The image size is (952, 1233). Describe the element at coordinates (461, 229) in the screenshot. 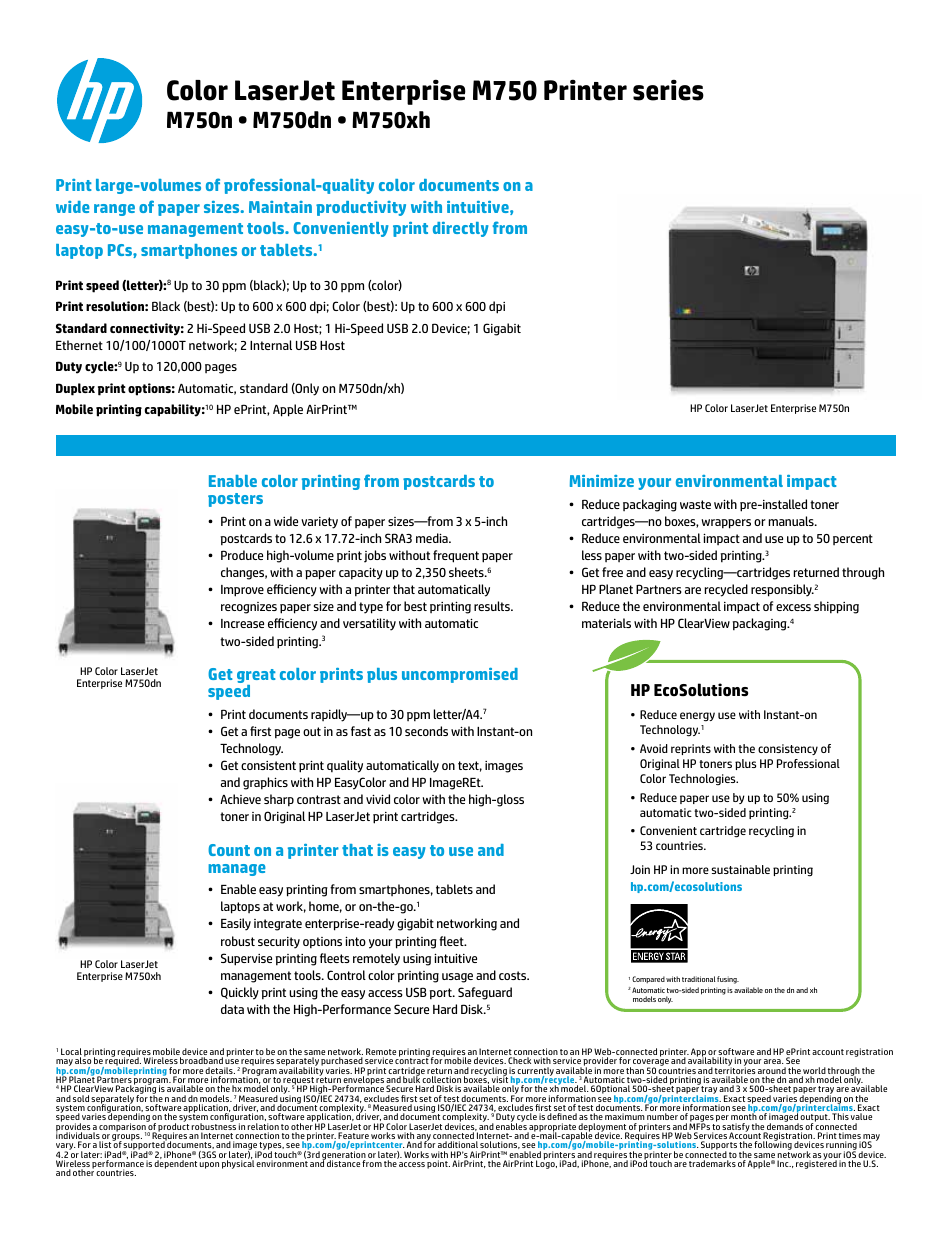

I see `directly` at that location.
